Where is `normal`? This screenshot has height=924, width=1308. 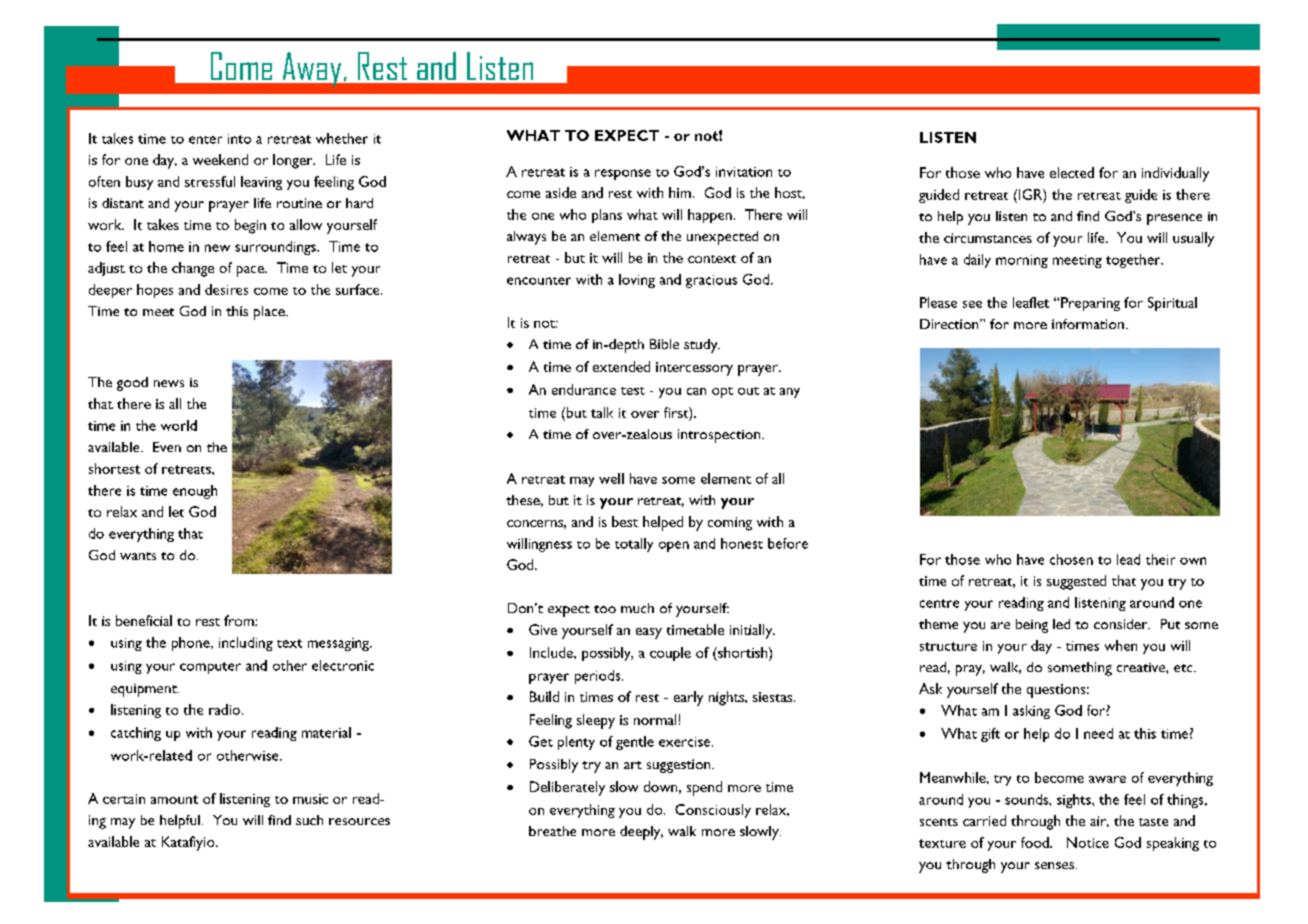
normal is located at coordinates (655, 719).
